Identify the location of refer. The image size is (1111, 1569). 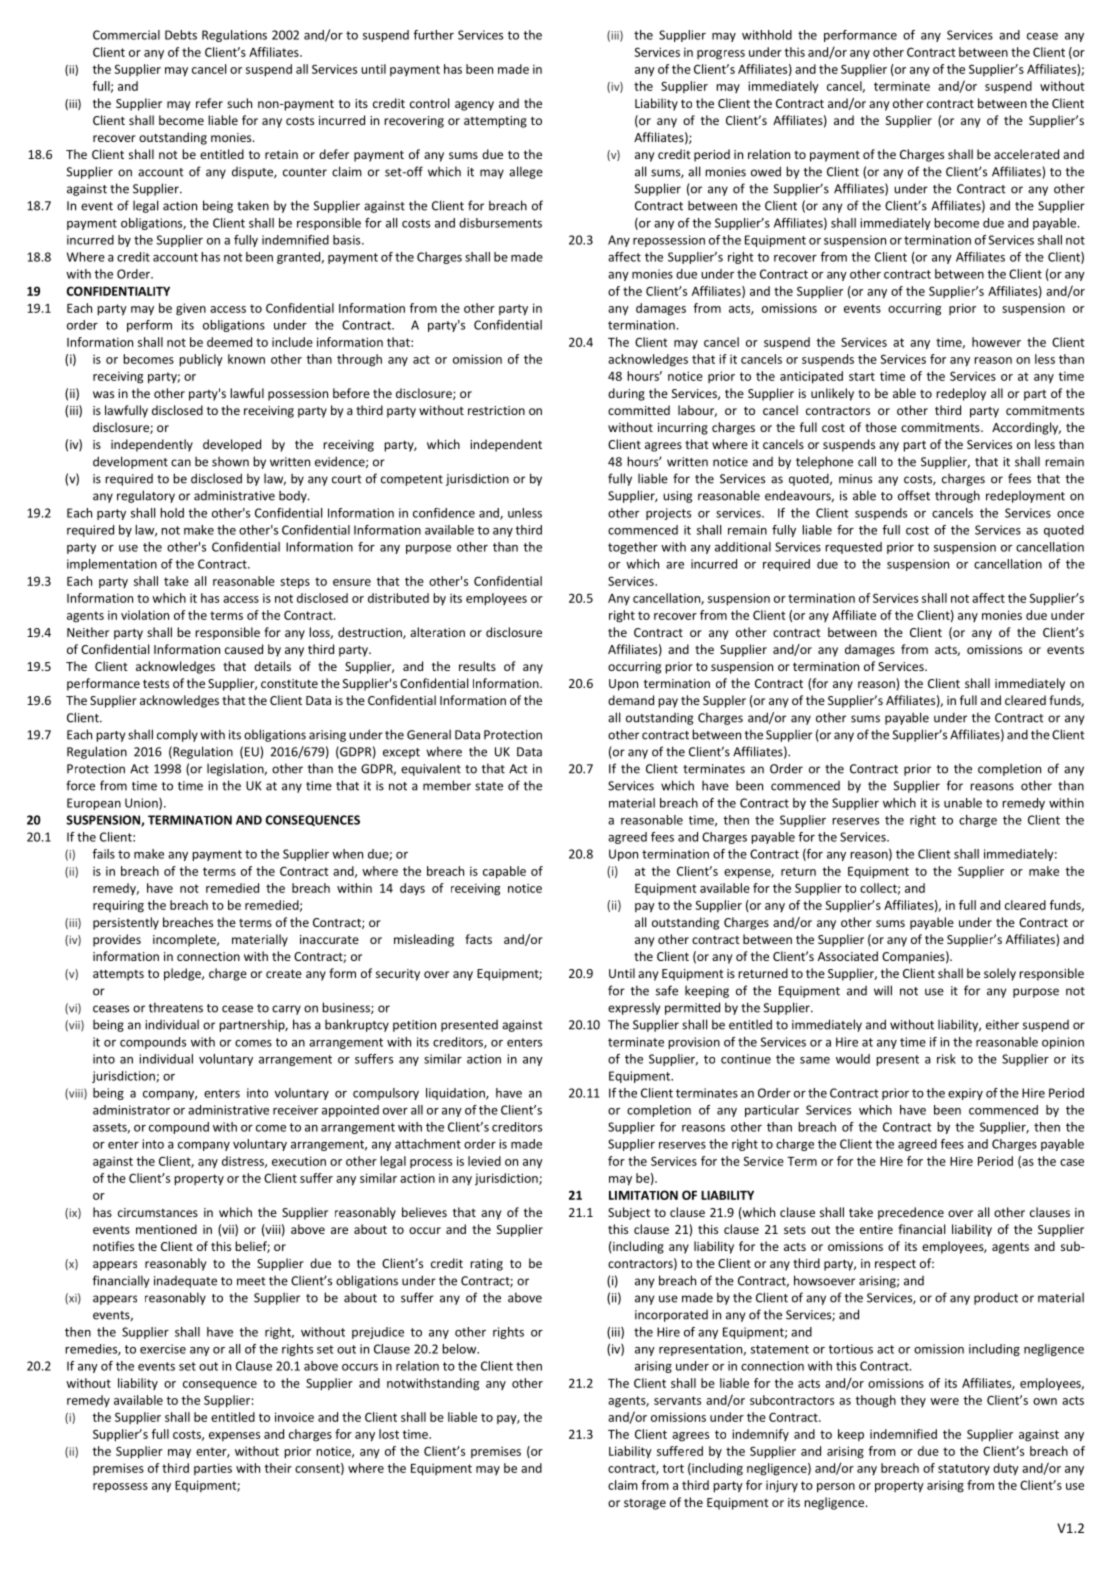
(209, 103).
